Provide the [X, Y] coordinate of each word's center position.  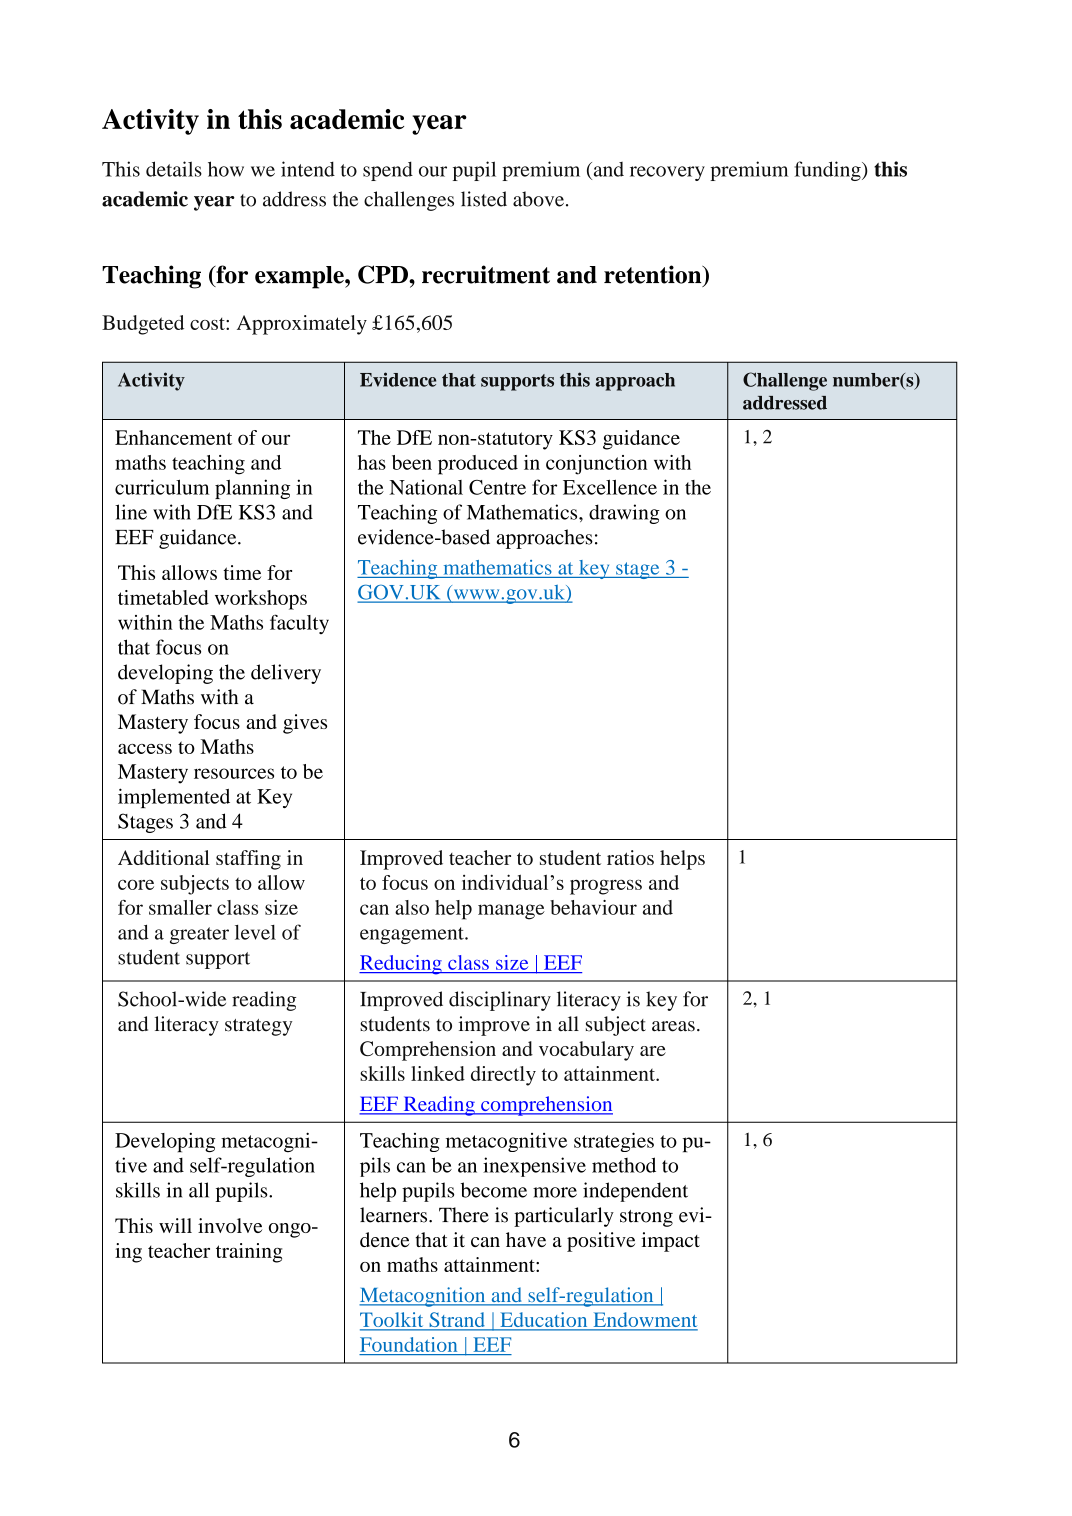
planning [252, 489]
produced [478, 465]
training [249, 1253]
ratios [630, 857]
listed [484, 199]
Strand [457, 1321]
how [226, 169]
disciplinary [500, 1001]
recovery [667, 173]
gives [305, 724]
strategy [258, 1027]
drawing [624, 514]
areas [673, 1026]
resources [234, 773]
